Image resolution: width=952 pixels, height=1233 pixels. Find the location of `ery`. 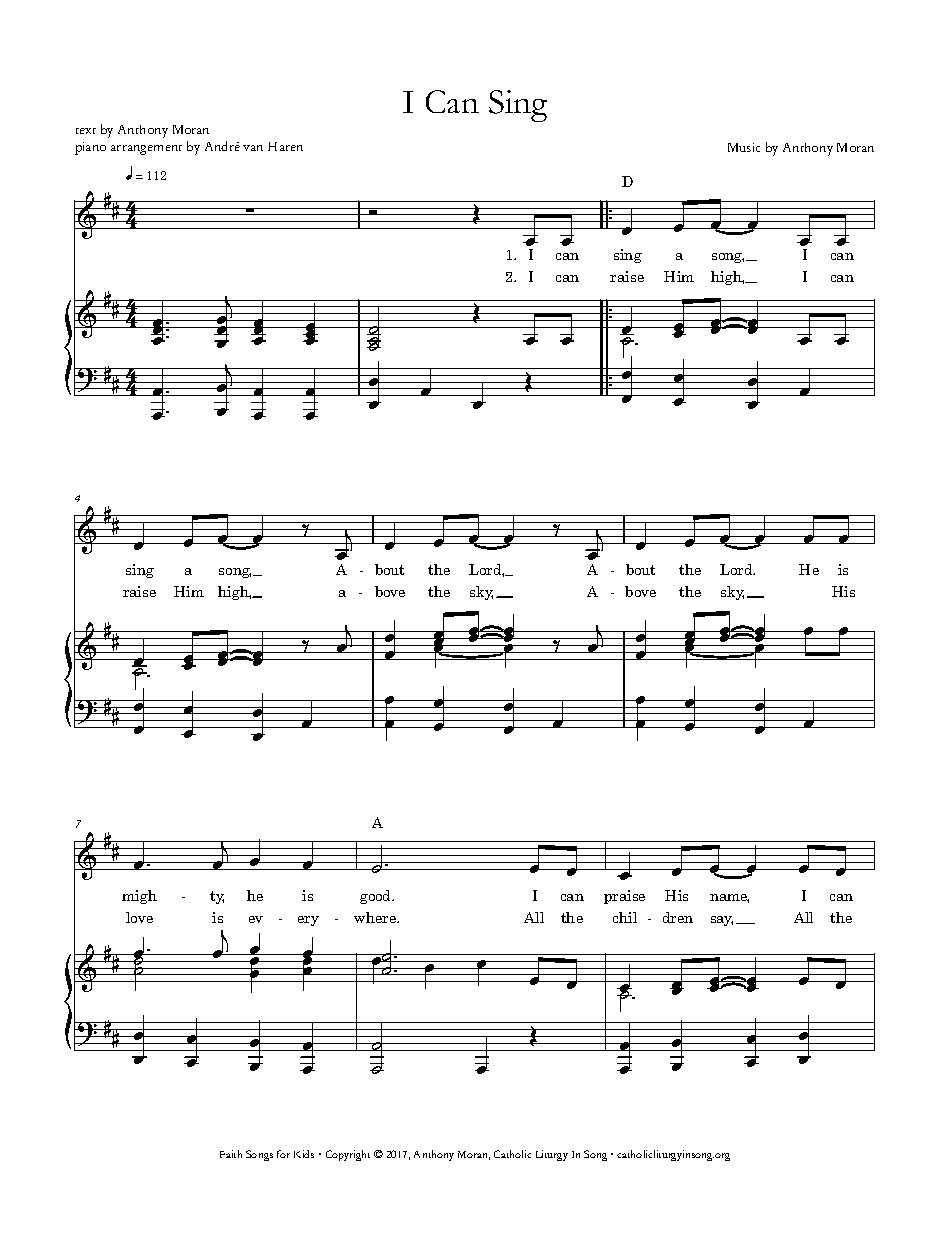

ery is located at coordinates (308, 921).
